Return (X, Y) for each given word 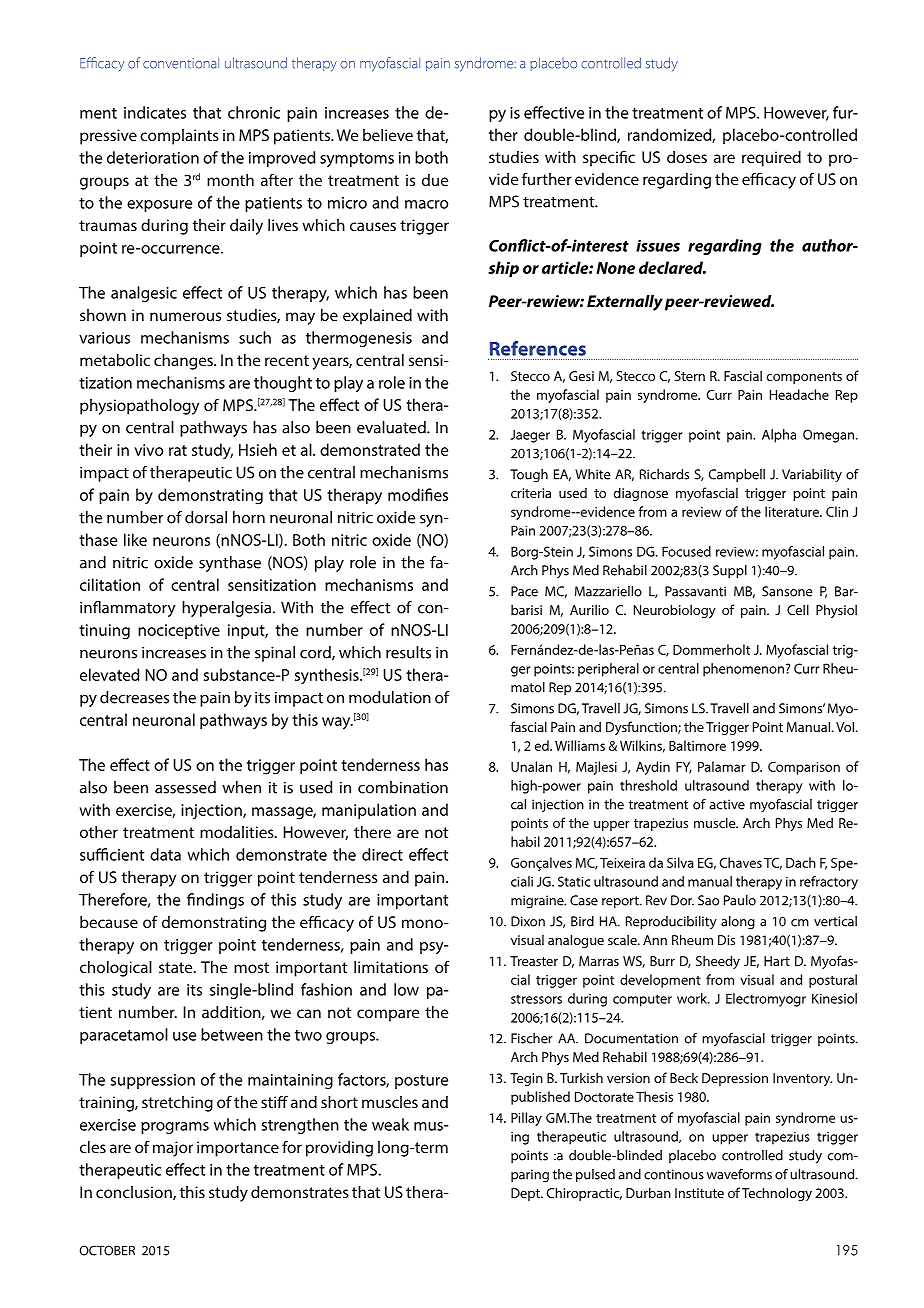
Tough (529, 476)
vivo (148, 450)
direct (382, 854)
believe (388, 135)
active (727, 804)
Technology (777, 1194)
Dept (526, 1194)
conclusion (135, 1193)
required (771, 159)
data (165, 854)
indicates (155, 112)
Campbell (737, 475)
